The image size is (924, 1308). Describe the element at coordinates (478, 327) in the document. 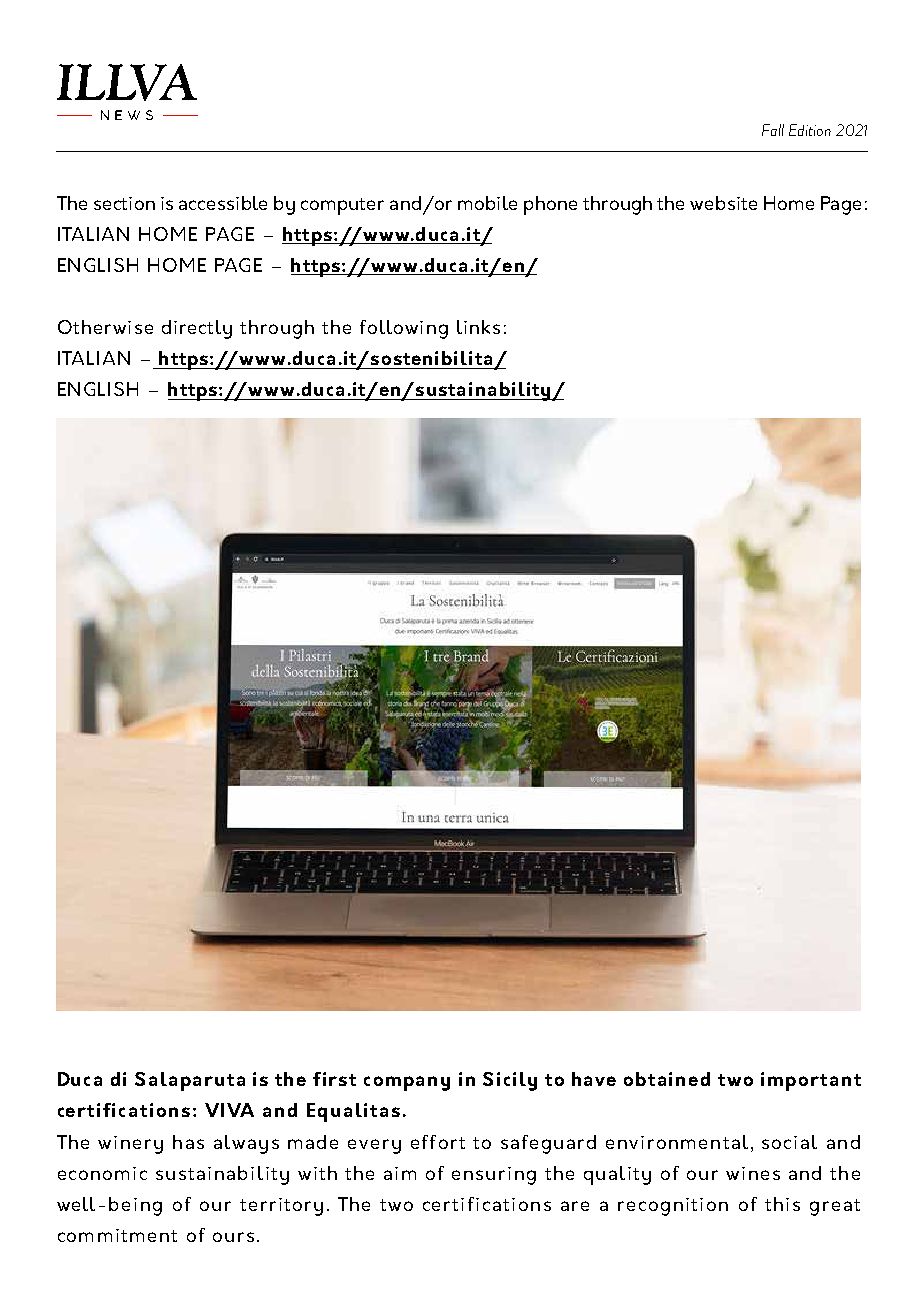

I see `links` at that location.
